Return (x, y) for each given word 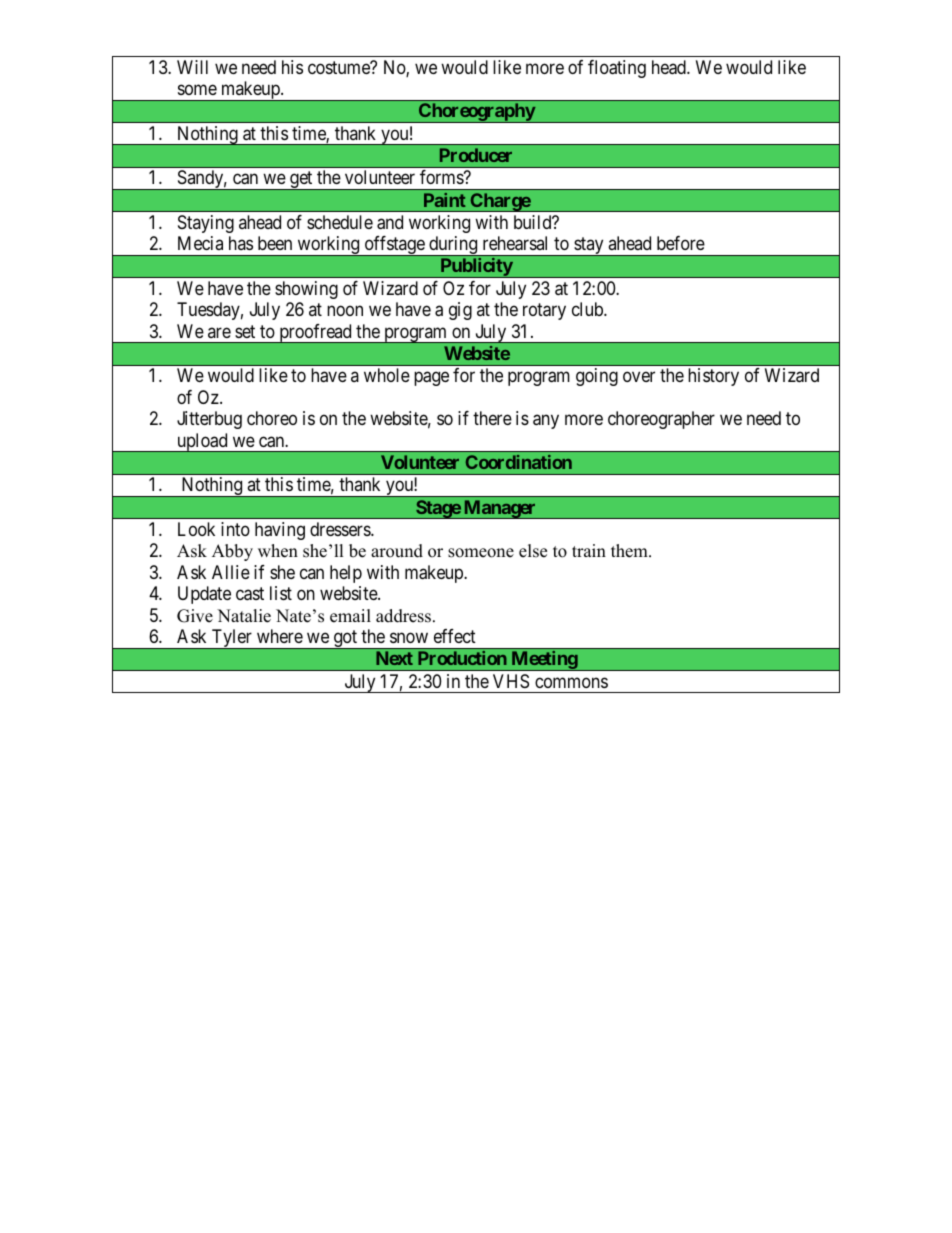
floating (617, 69)
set (245, 331)
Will (192, 67)
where (280, 636)
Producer (476, 155)
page (431, 379)
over (639, 377)
